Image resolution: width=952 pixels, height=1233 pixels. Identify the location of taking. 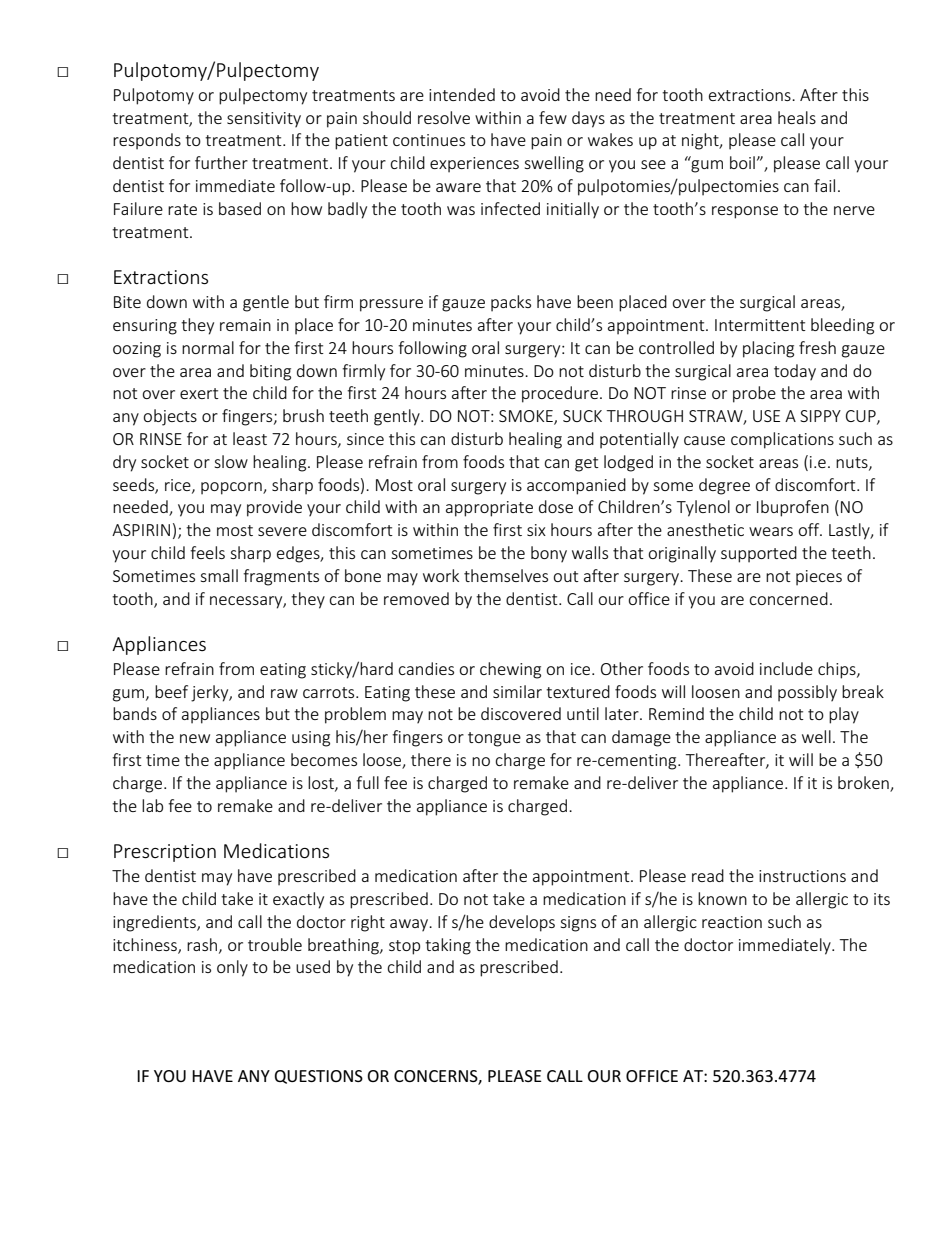
(448, 946).
